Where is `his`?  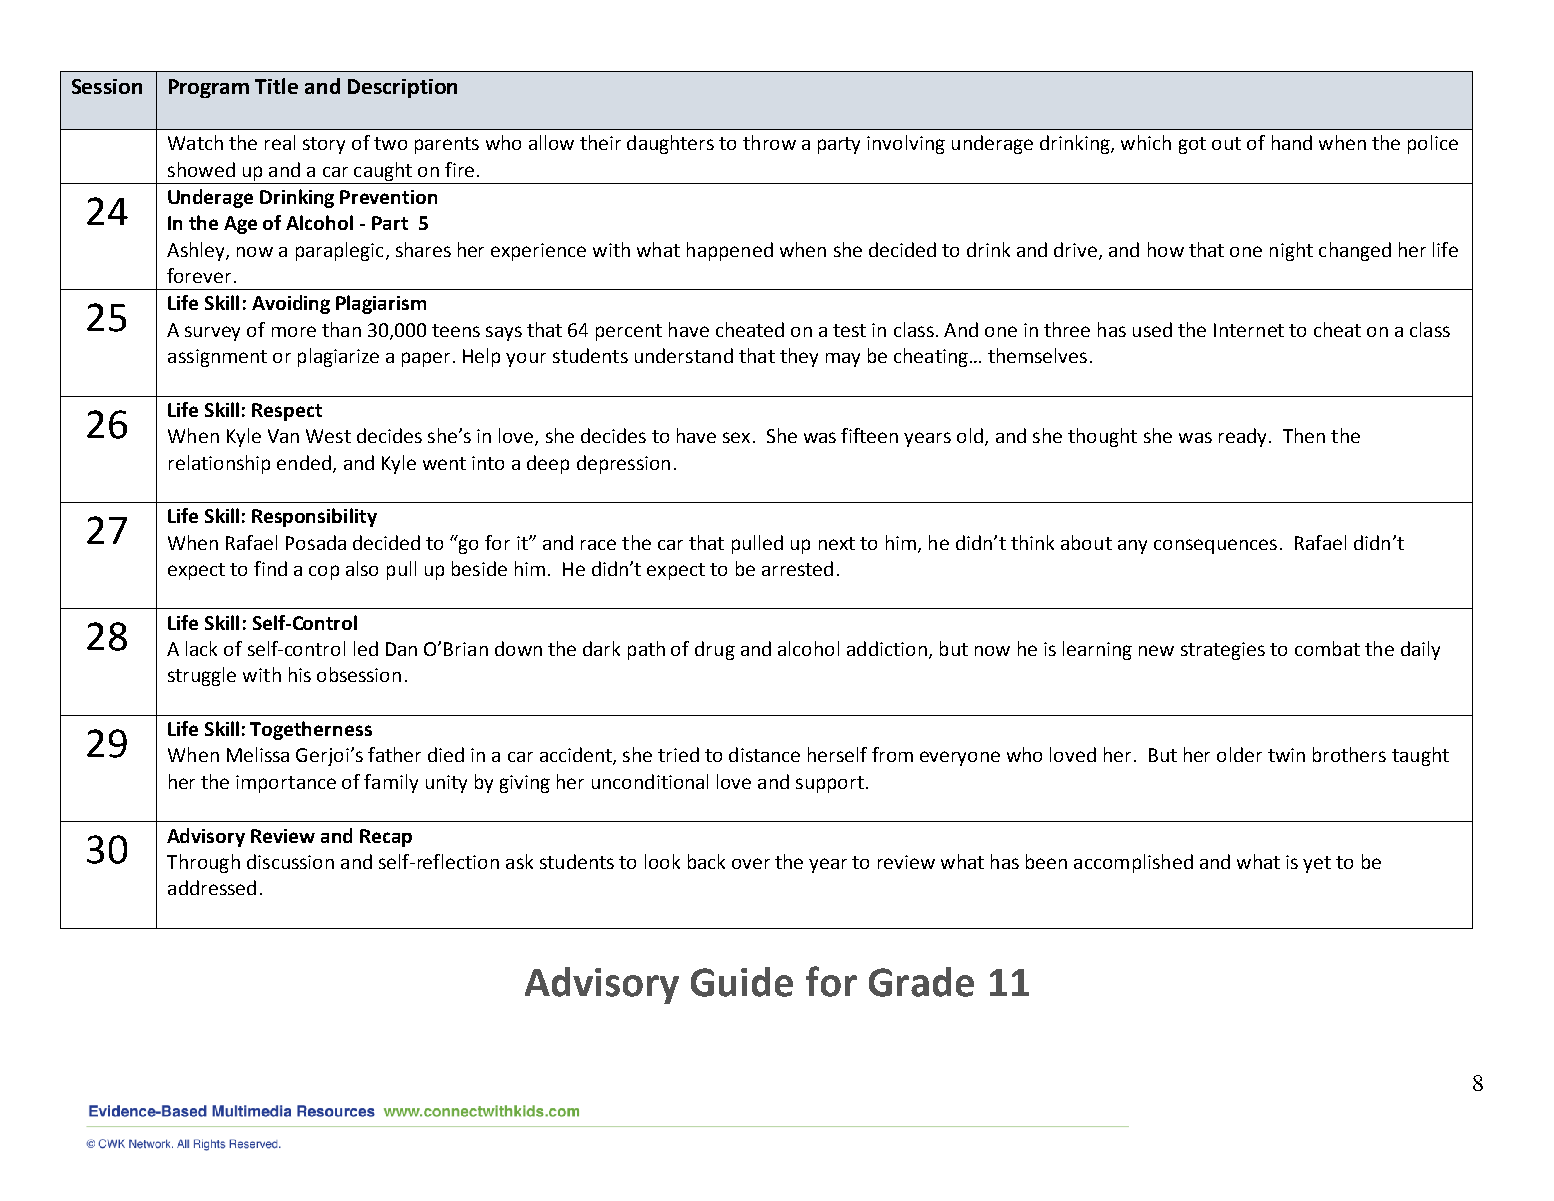
his is located at coordinates (300, 674).
